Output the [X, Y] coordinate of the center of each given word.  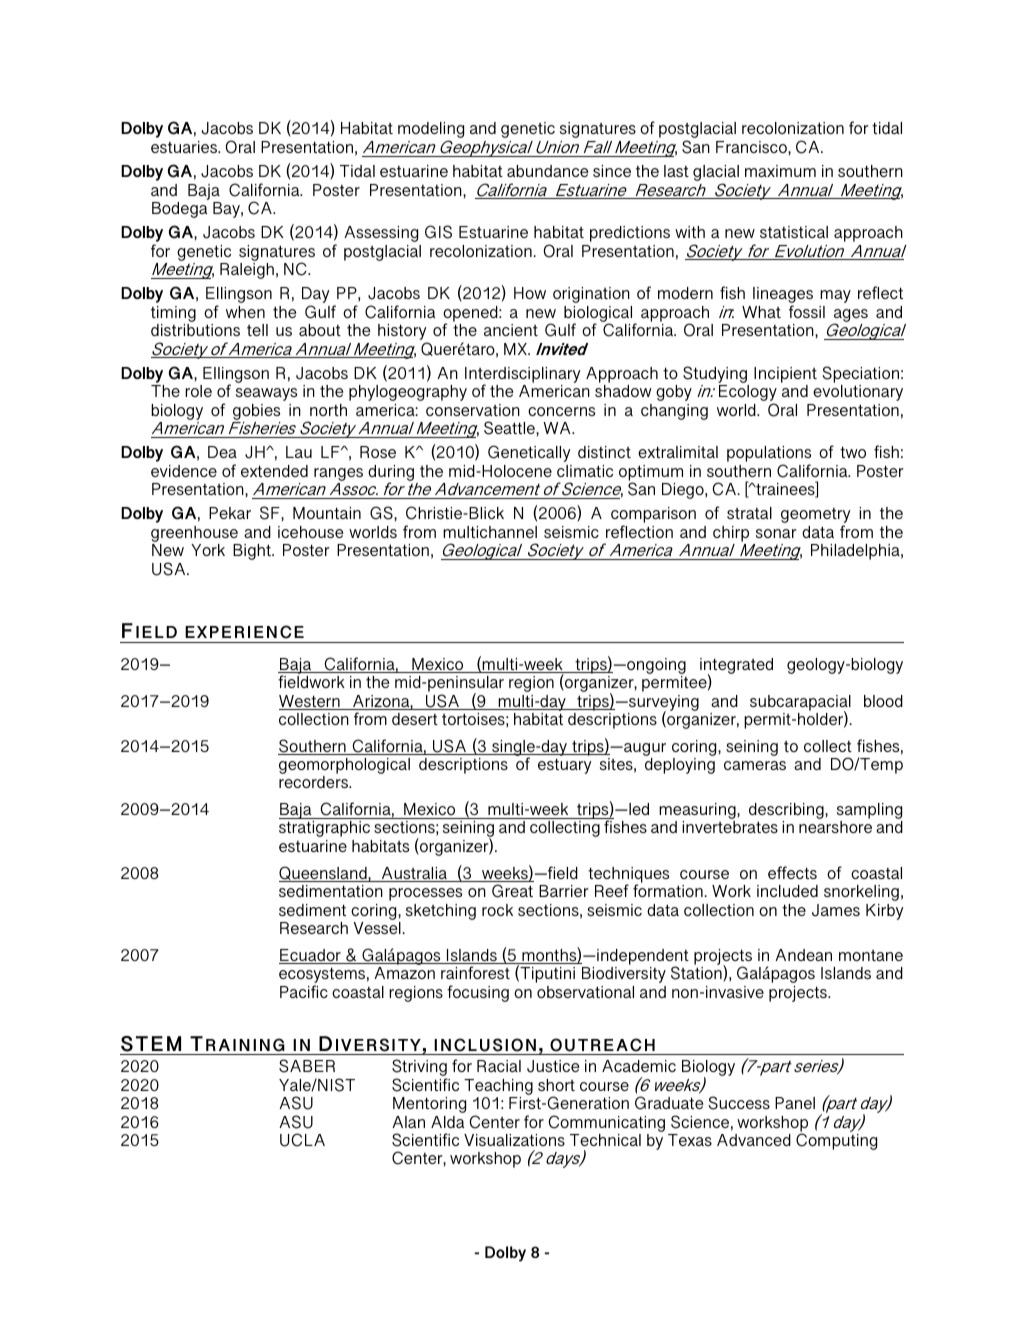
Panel [795, 1103]
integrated [736, 667]
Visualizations [514, 1140]
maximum [780, 171]
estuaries [185, 147]
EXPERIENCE [244, 632]
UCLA [302, 1140]
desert [415, 719]
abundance [547, 171]
